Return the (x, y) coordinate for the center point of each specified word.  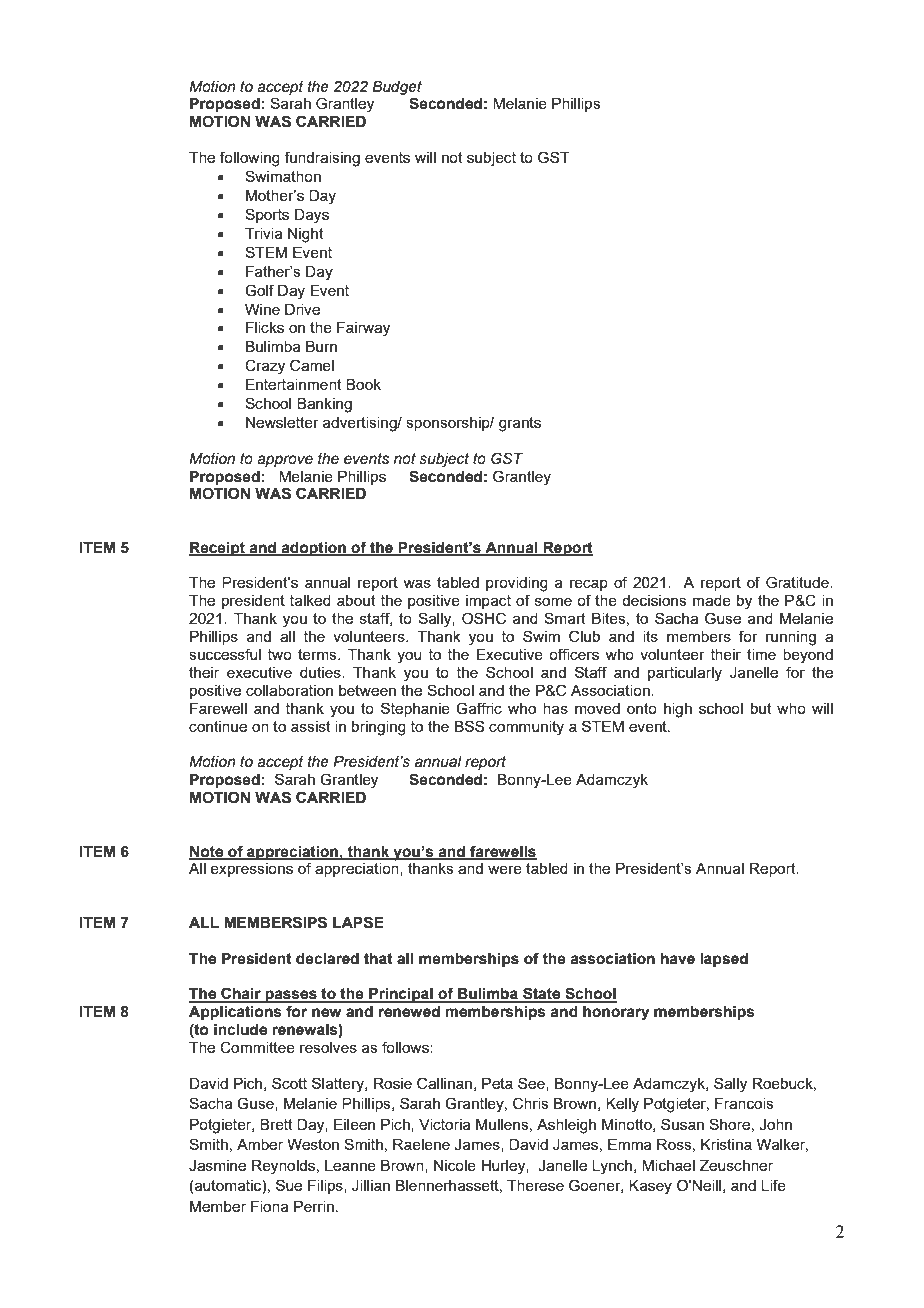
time (761, 654)
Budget (397, 88)
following (250, 159)
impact (488, 602)
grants (520, 424)
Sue (289, 1185)
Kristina (726, 1144)
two (280, 654)
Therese (535, 1185)
